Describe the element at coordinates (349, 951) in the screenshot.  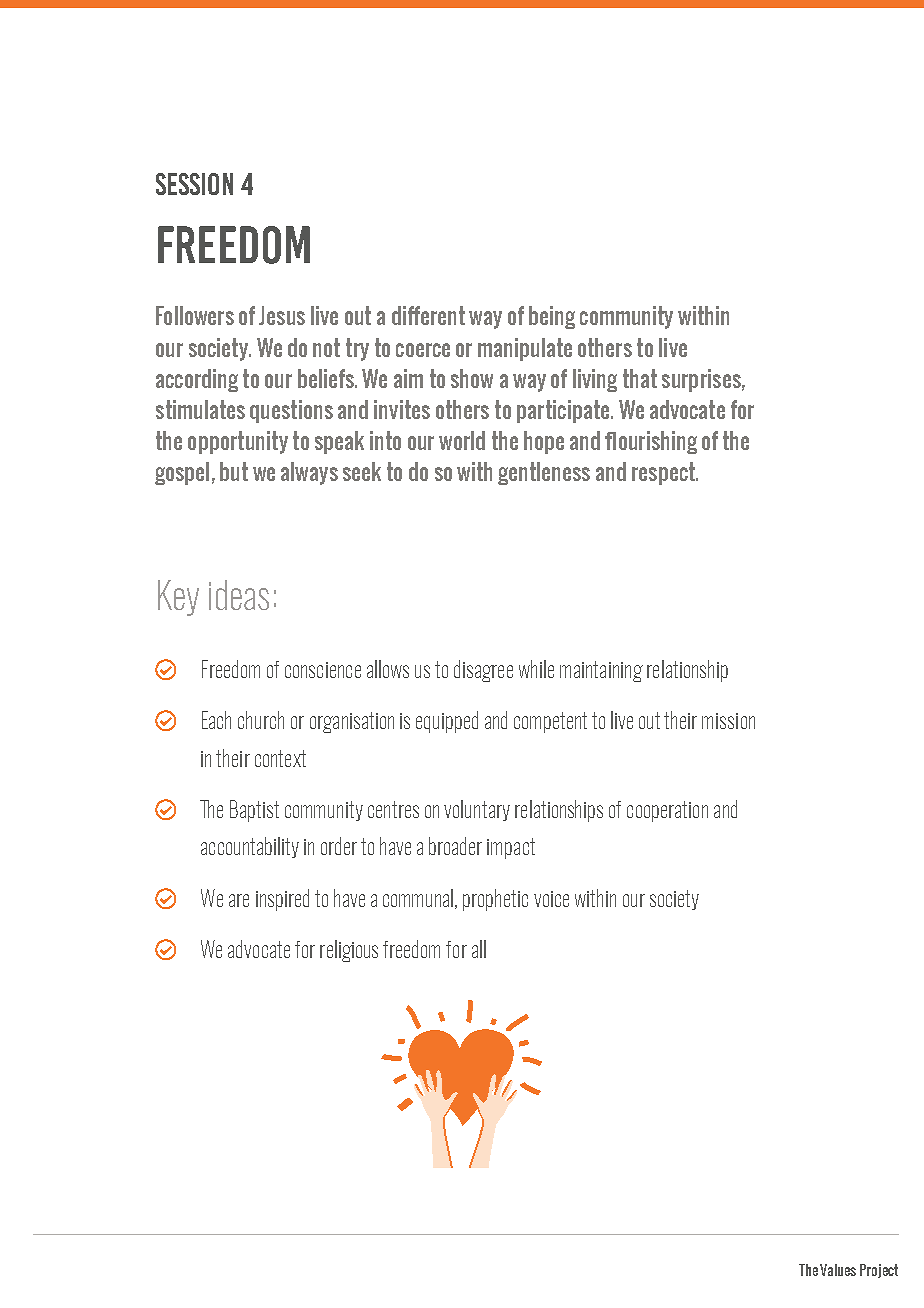
I see `religious` at that location.
